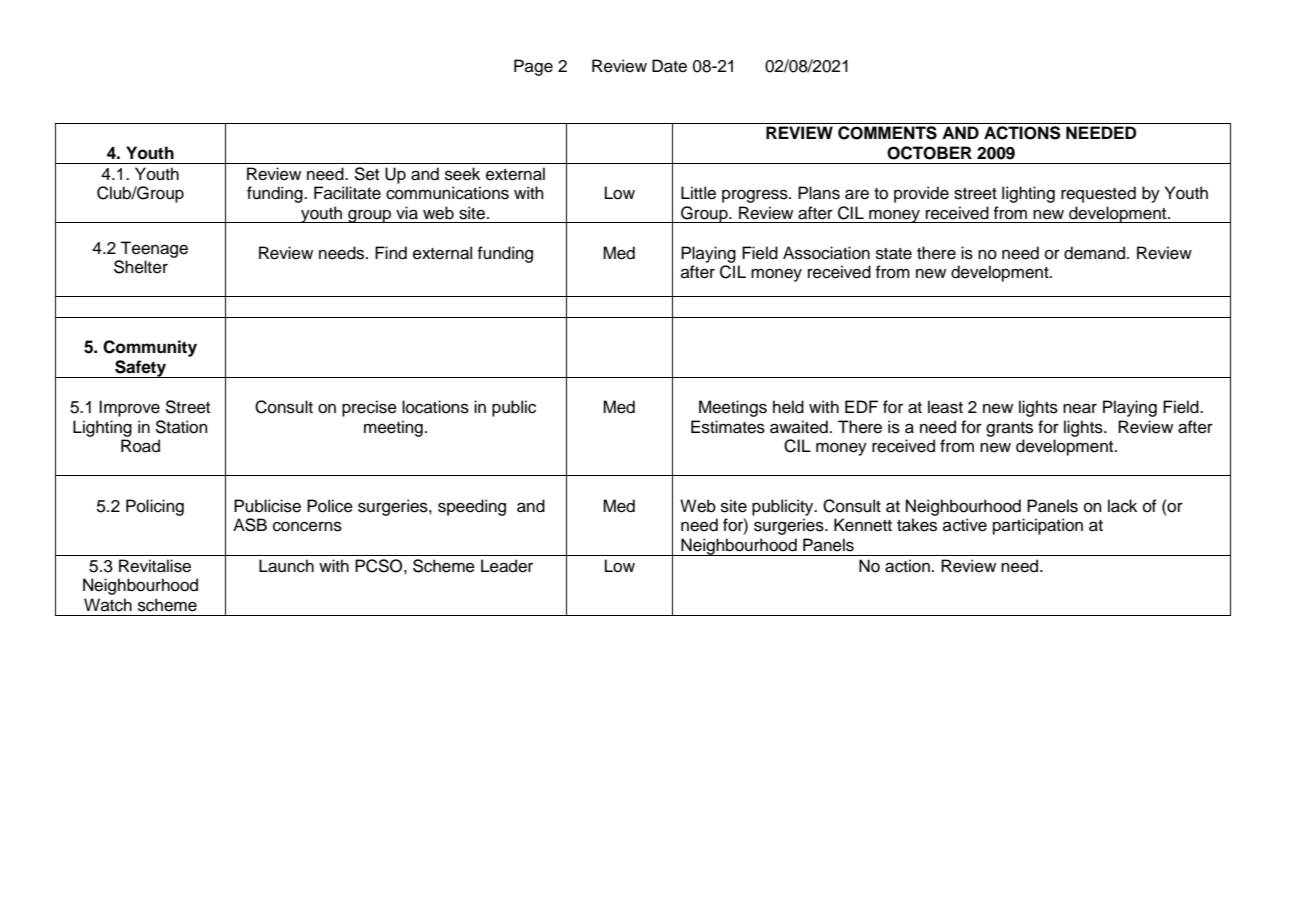 This screenshot has height=924, width=1308. I want to click on COMMENTS, so click(887, 133).
